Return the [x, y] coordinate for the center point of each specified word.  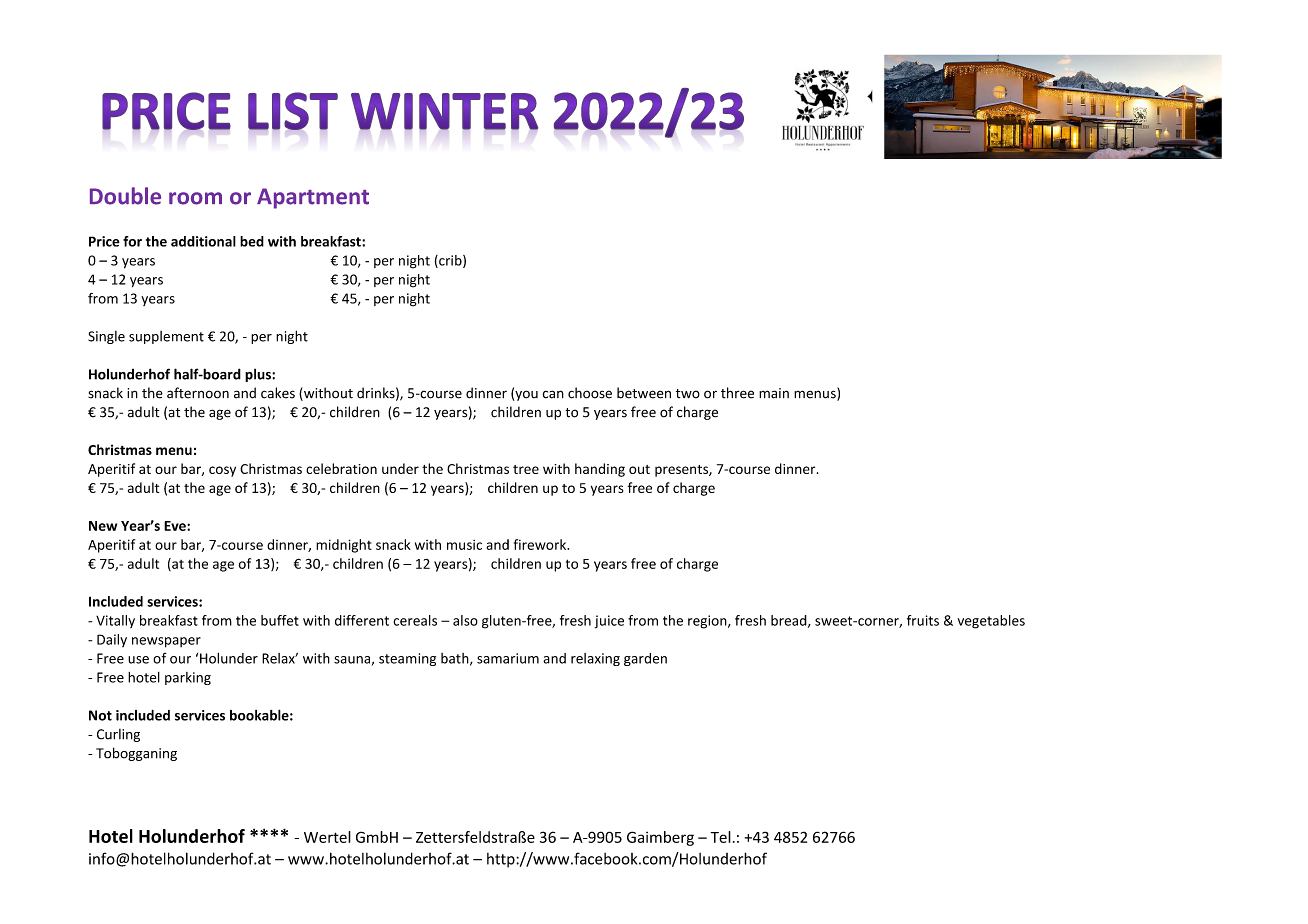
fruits [923, 620]
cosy [222, 471]
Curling [118, 735]
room [195, 198]
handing [600, 470]
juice [609, 622]
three [737, 393]
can [553, 394]
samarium [508, 658]
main [774, 393]
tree [526, 469]
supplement [166, 337]
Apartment [313, 198]
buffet [280, 620]
